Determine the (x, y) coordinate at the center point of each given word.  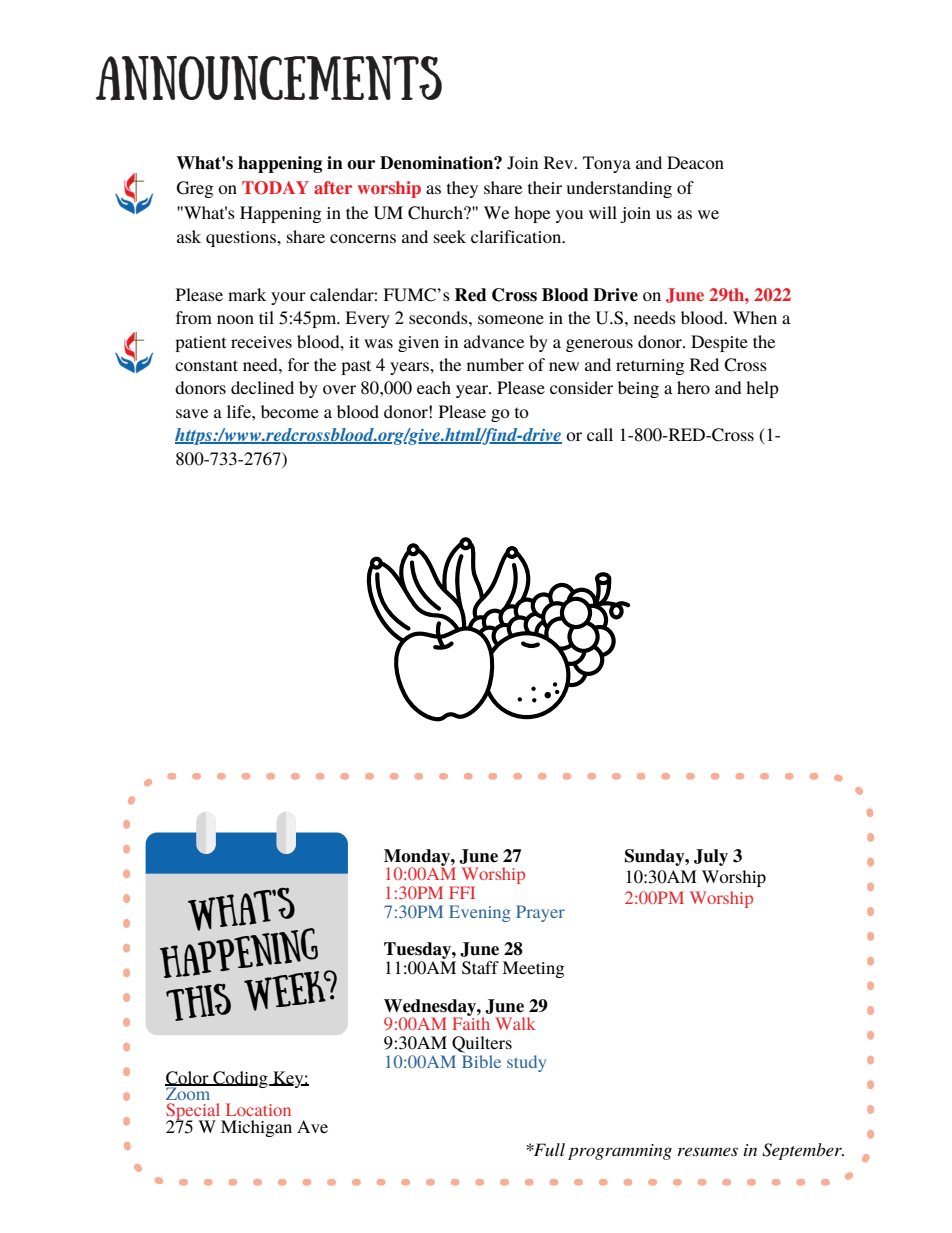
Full (548, 1149)
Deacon (695, 162)
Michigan (256, 1128)
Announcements (269, 78)
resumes (708, 1151)
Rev (560, 162)
